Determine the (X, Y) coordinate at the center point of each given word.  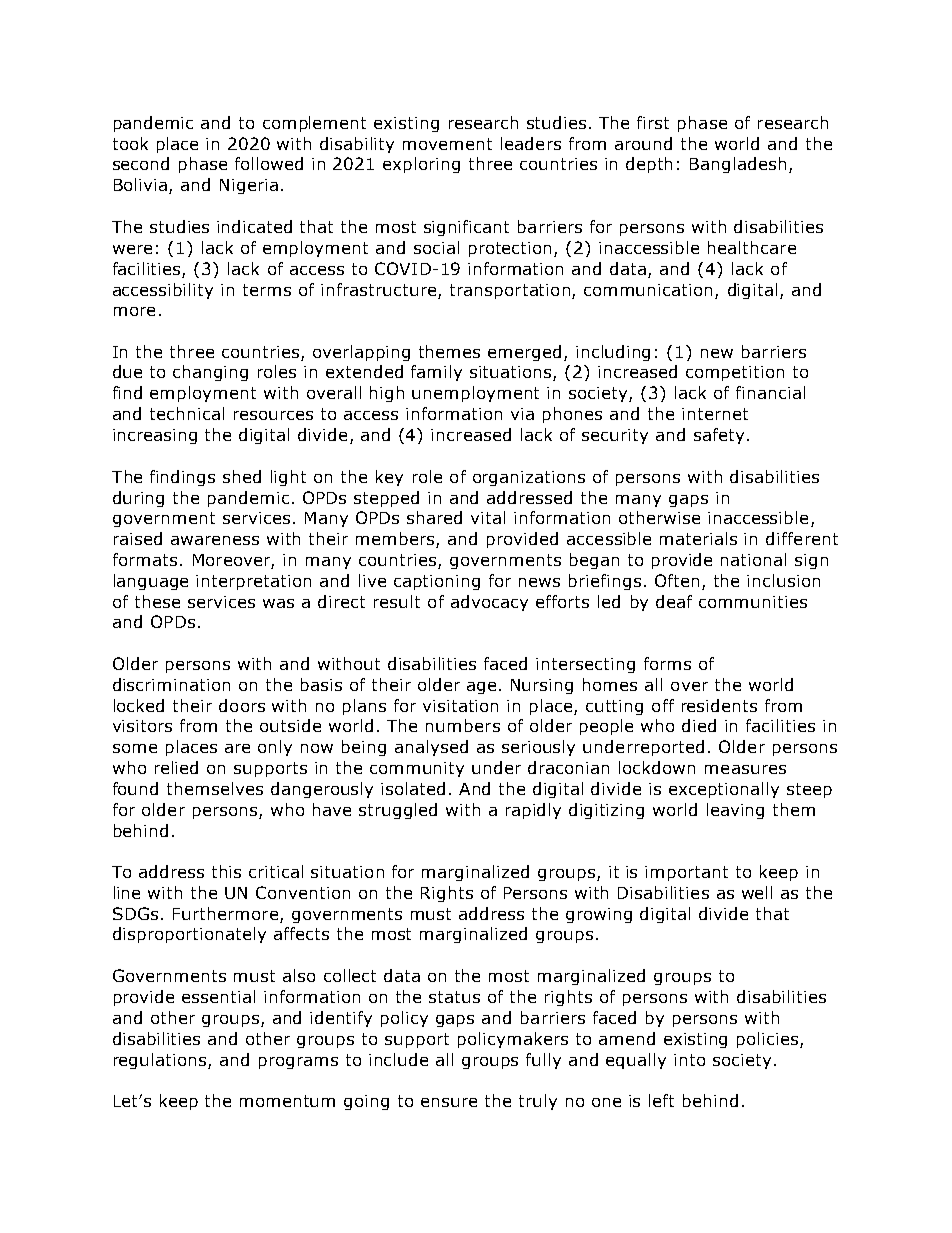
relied (176, 767)
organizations (529, 478)
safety (719, 436)
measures (745, 769)
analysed (431, 748)
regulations (161, 1061)
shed (242, 476)
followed (269, 163)
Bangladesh (738, 165)
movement (447, 144)
